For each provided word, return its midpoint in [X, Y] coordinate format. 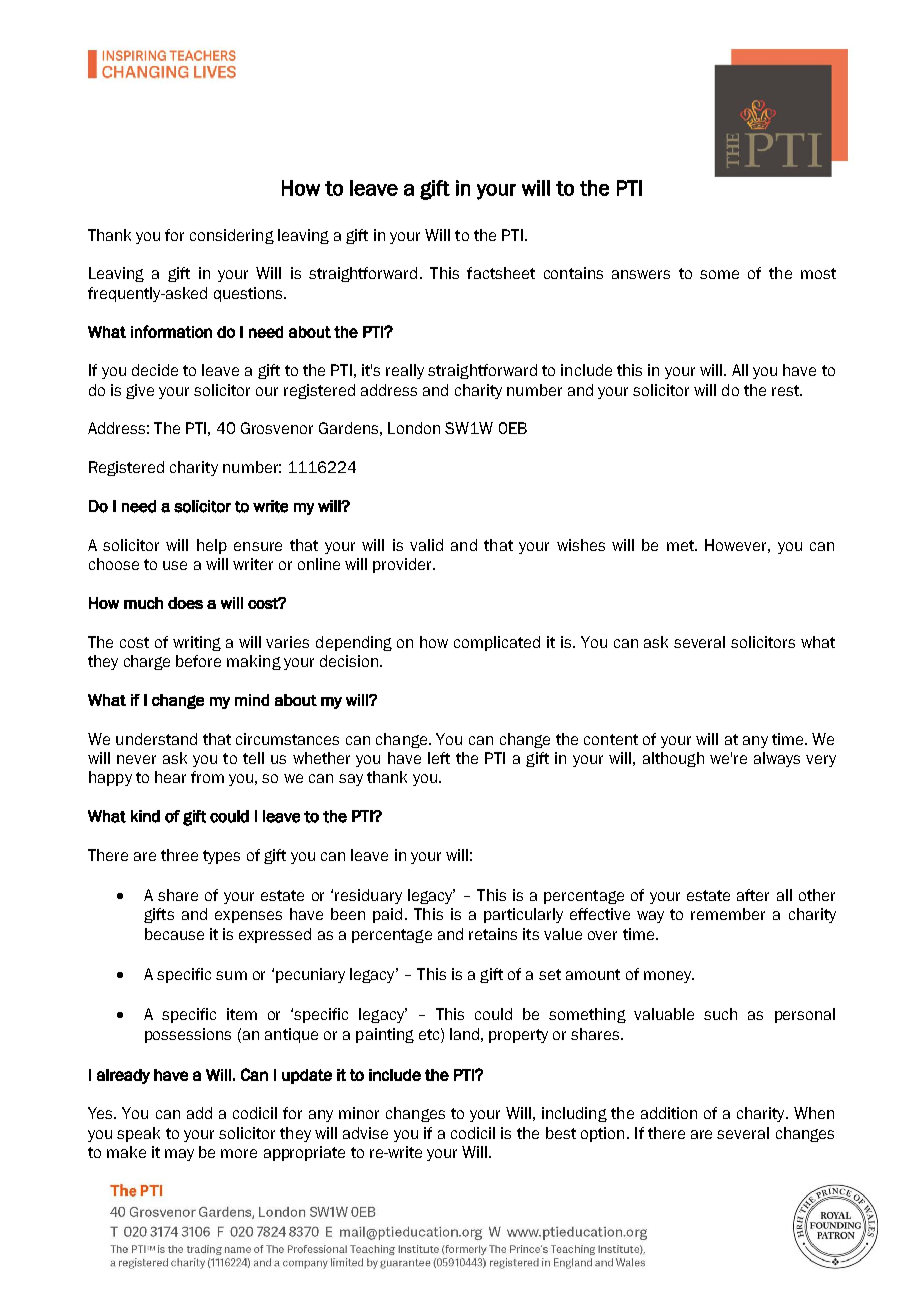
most [818, 273]
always [777, 759]
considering [232, 236]
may [179, 1155]
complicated [497, 643]
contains [573, 273]
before [198, 661]
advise [365, 1133]
